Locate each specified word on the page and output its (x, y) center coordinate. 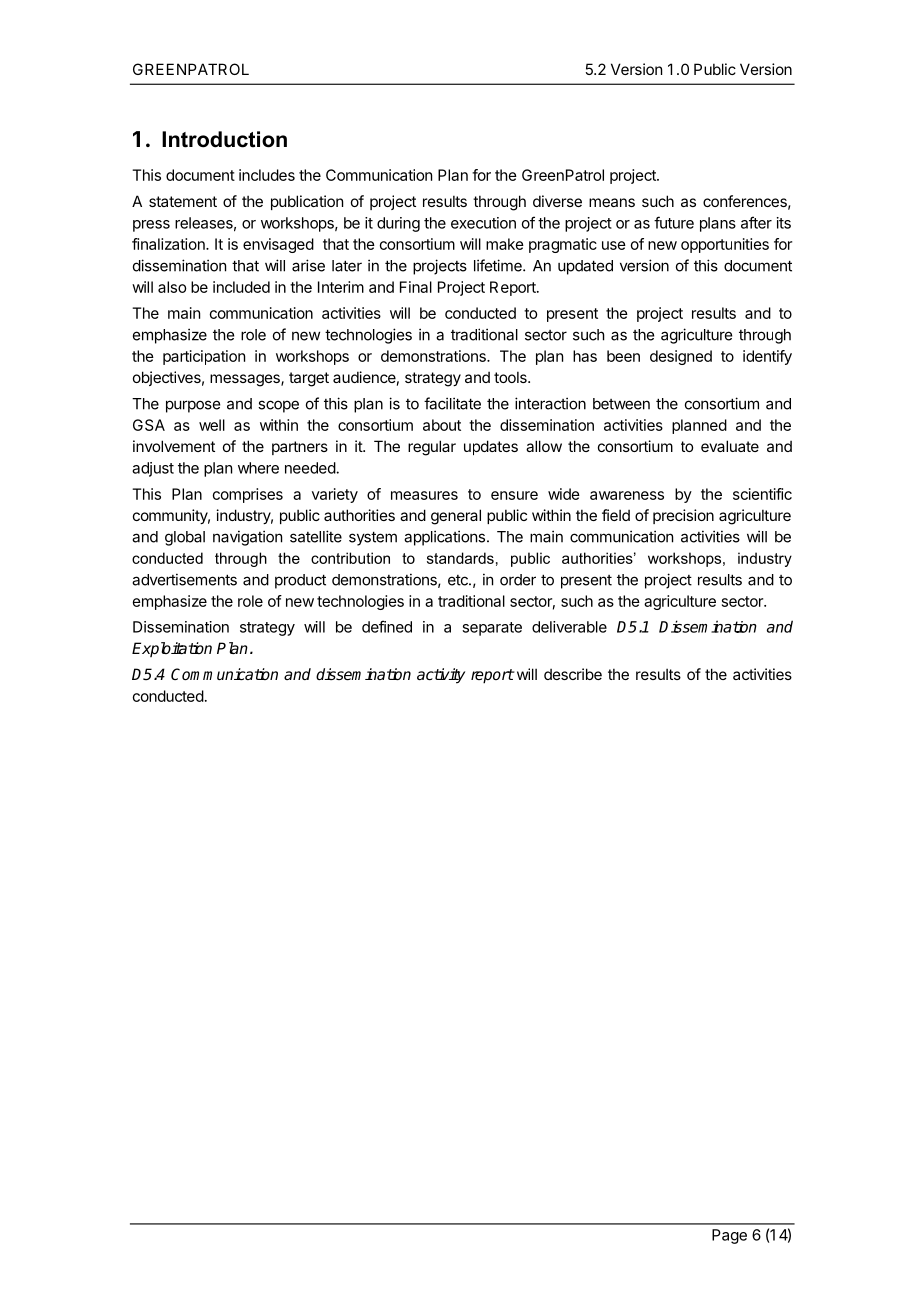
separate (492, 629)
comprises (248, 495)
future (674, 222)
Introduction (224, 139)
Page (729, 1236)
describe (573, 674)
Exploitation (172, 649)
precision (683, 516)
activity (441, 676)
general (456, 517)
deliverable (569, 627)
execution (483, 223)
